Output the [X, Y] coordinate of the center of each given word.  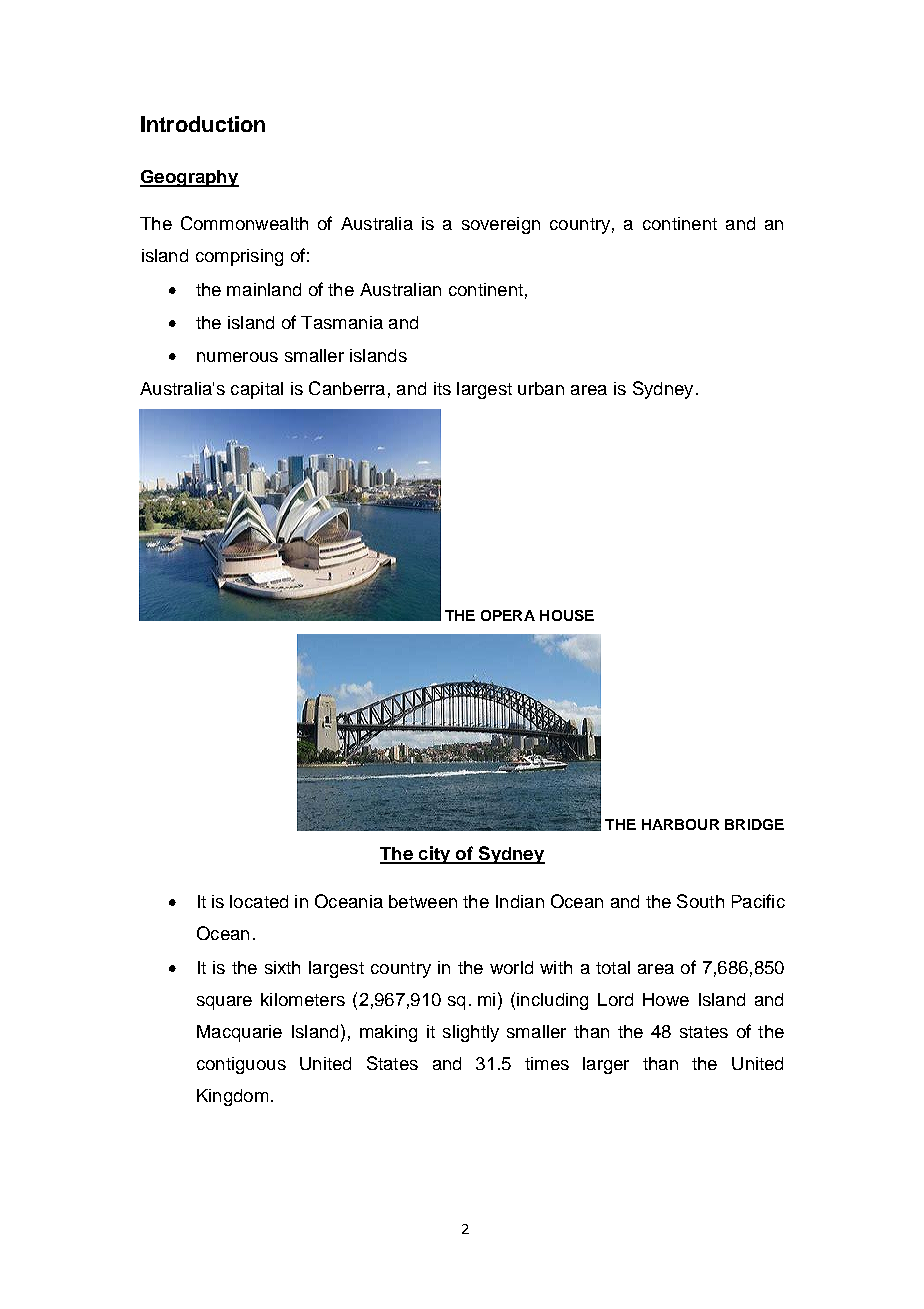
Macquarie [239, 1033]
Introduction [203, 124]
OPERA [508, 615]
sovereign [501, 225]
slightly [471, 1033]
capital [257, 390]
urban [541, 388]
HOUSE [567, 615]
